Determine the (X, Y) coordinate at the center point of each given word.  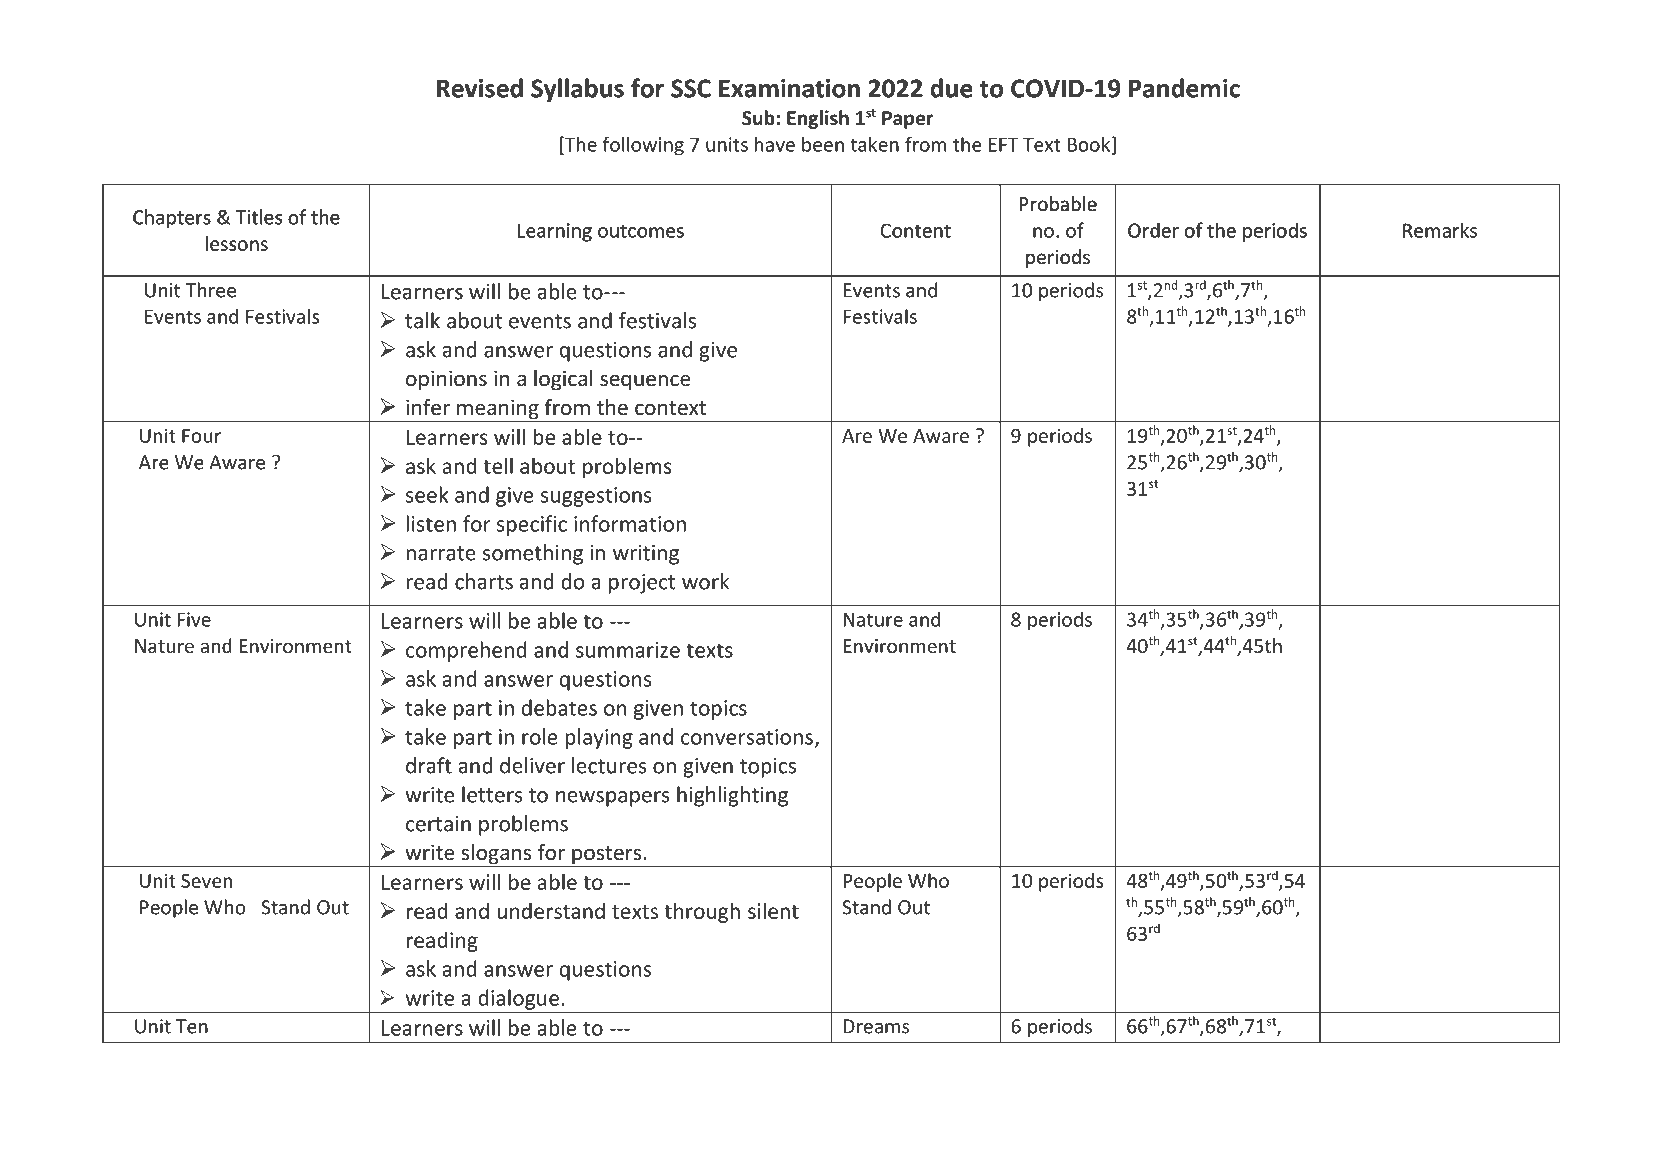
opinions (446, 380)
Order (1153, 230)
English (818, 119)
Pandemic (1184, 88)
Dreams (876, 1026)
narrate (441, 553)
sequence (645, 382)
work (705, 581)
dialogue (518, 1000)
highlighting (732, 796)
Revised (480, 88)
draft (429, 765)
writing (646, 555)
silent (773, 910)
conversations (747, 737)
